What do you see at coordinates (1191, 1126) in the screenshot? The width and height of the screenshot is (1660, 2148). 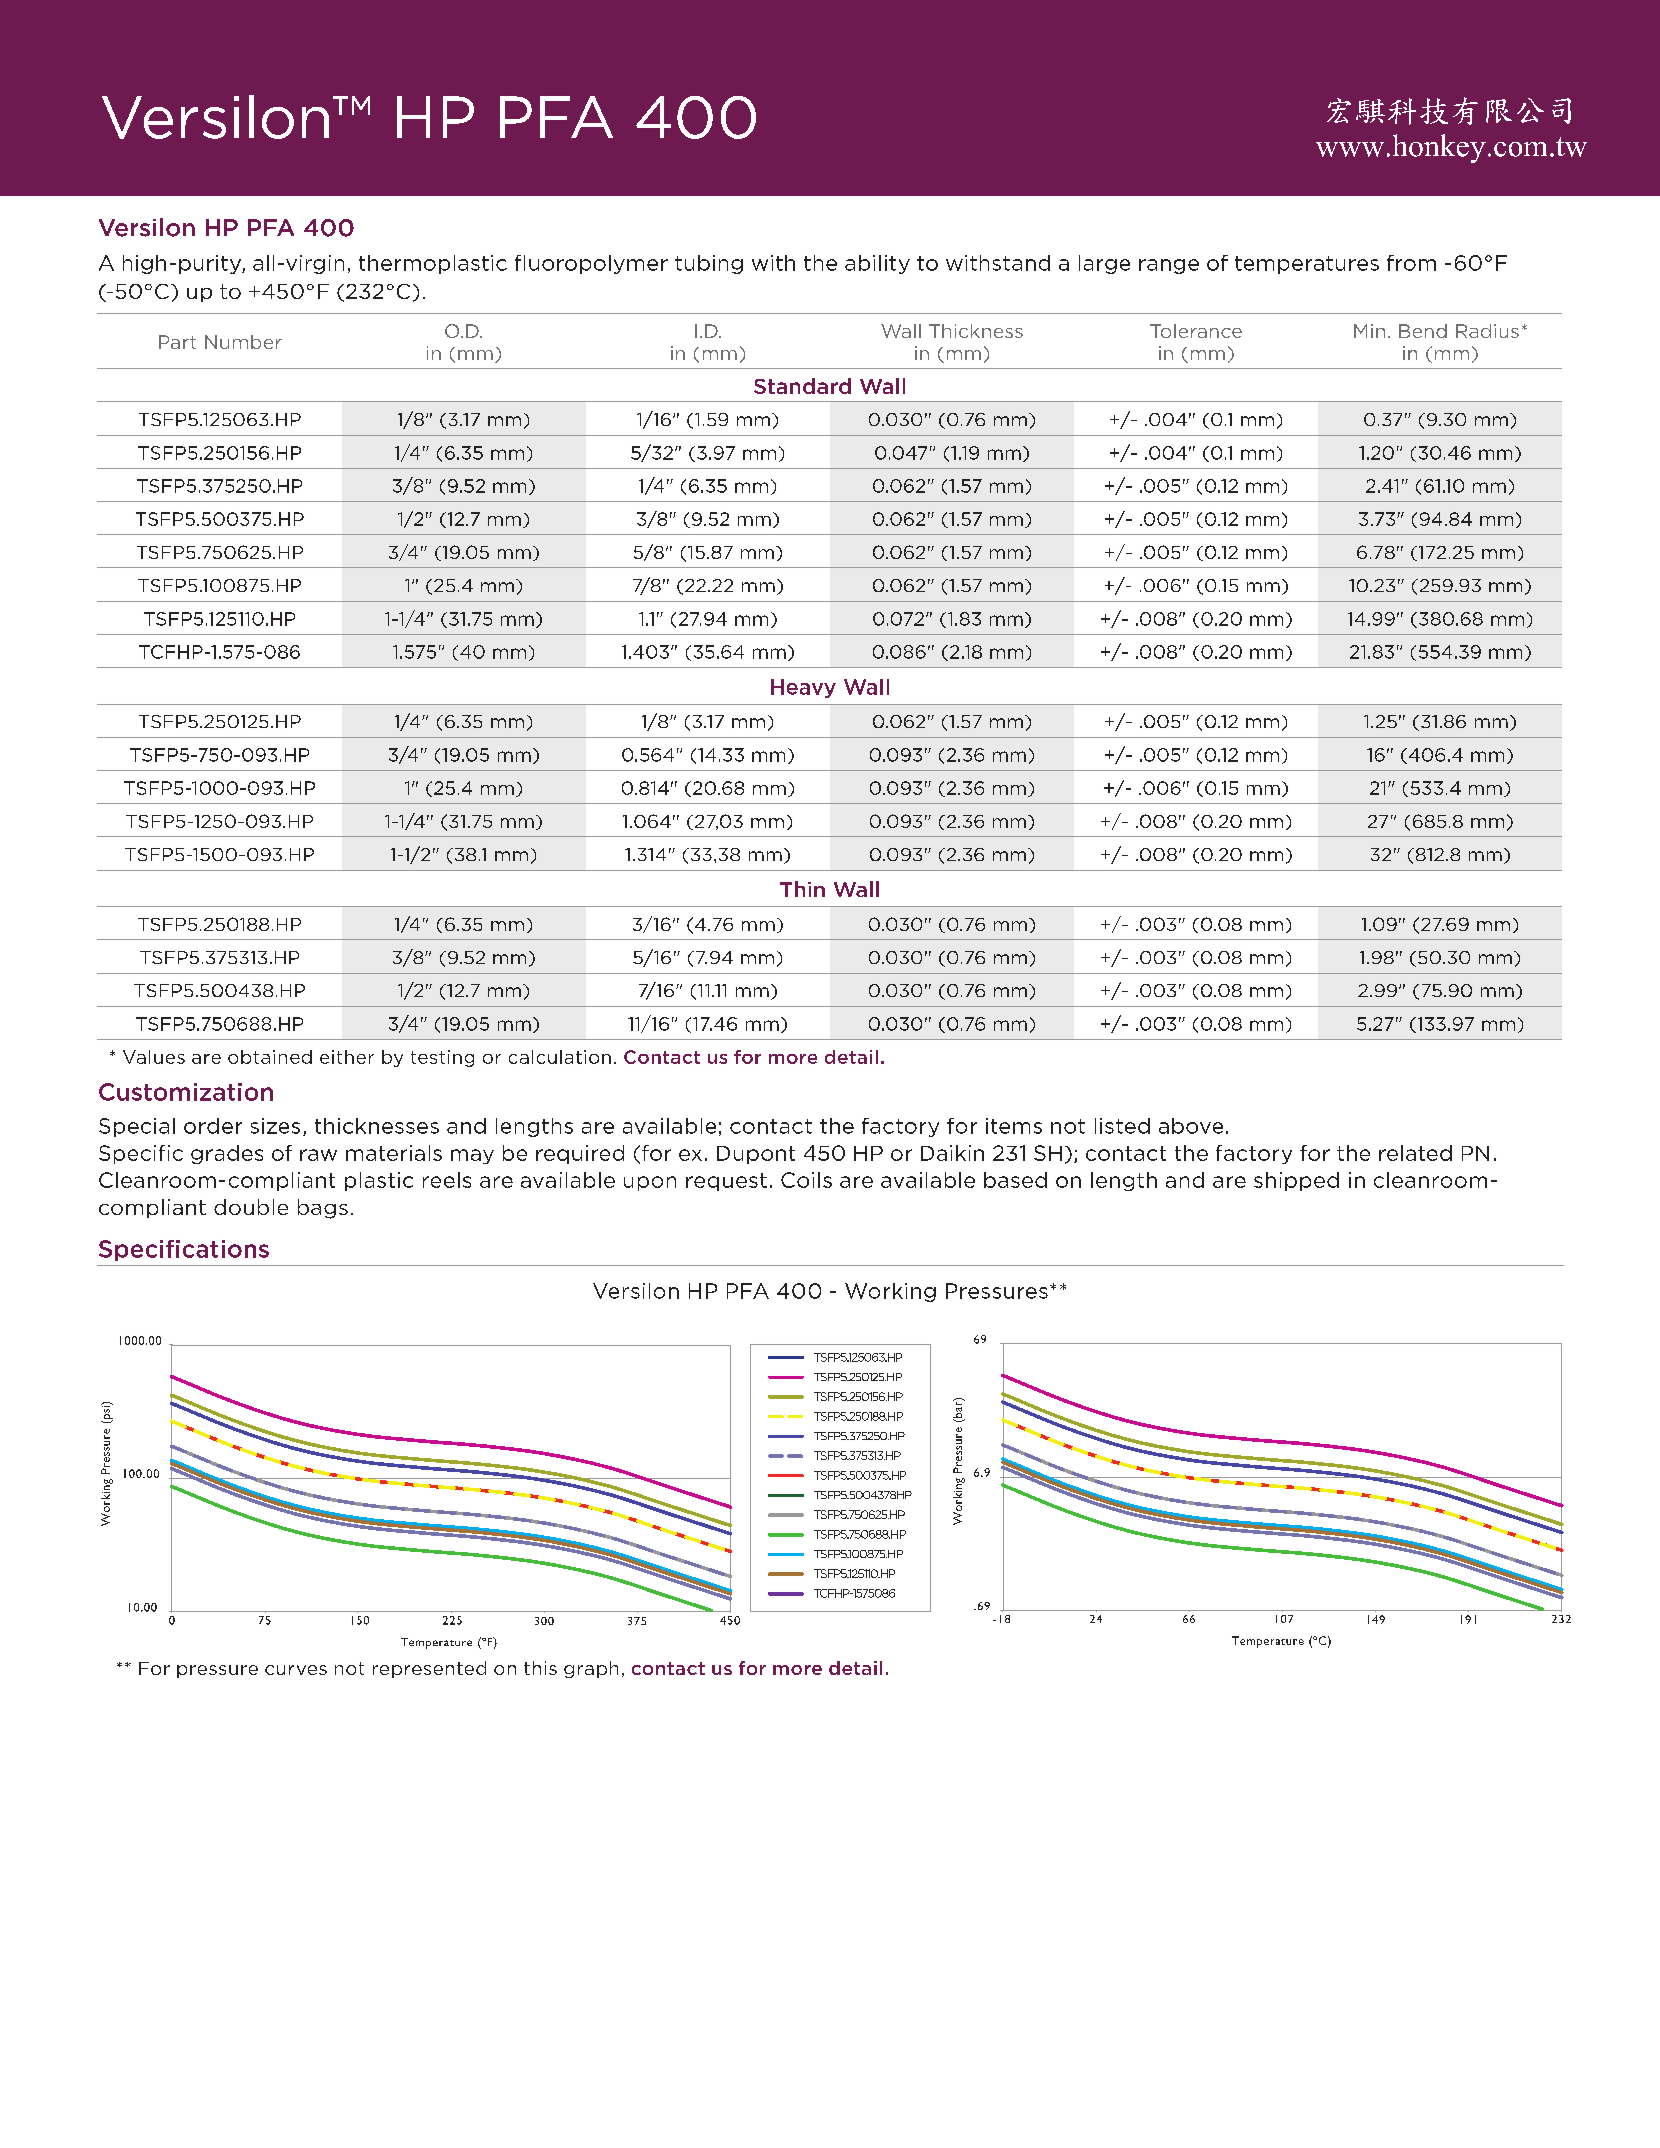 I see `above` at bounding box center [1191, 1126].
